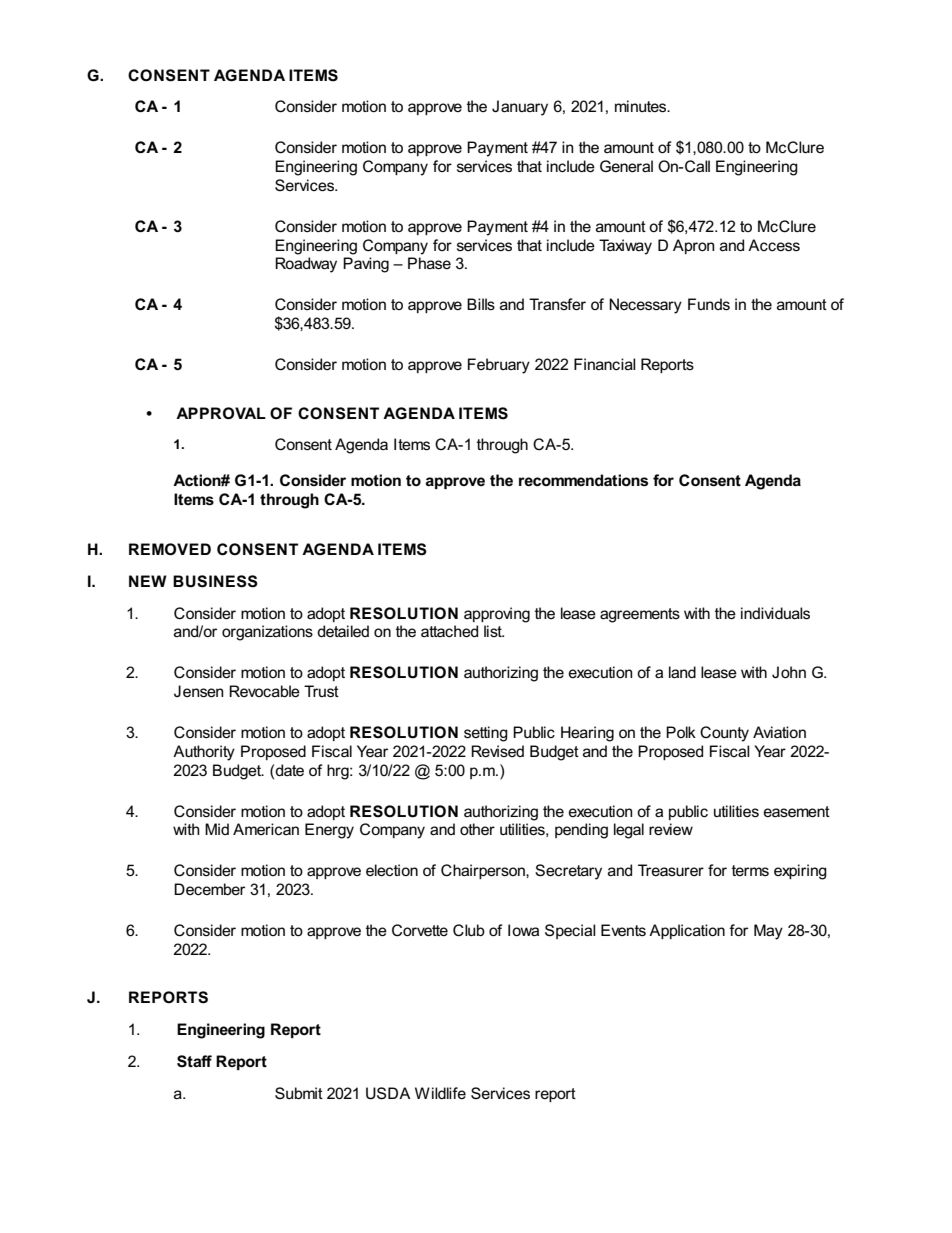 The height and width of the screenshot is (1233, 952). I want to click on approving, so click(497, 615).
